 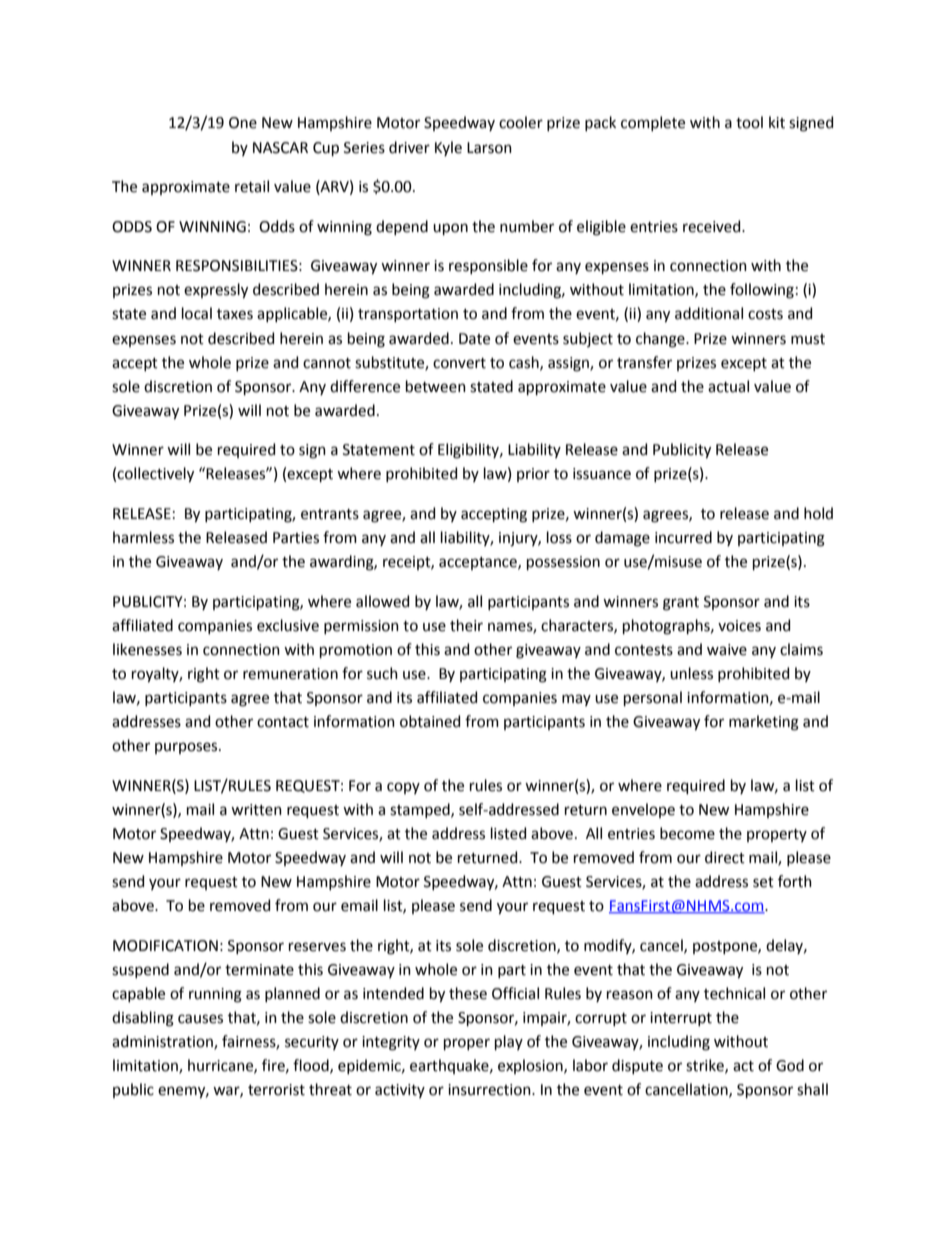 I want to click on prior, so click(x=533, y=475).
